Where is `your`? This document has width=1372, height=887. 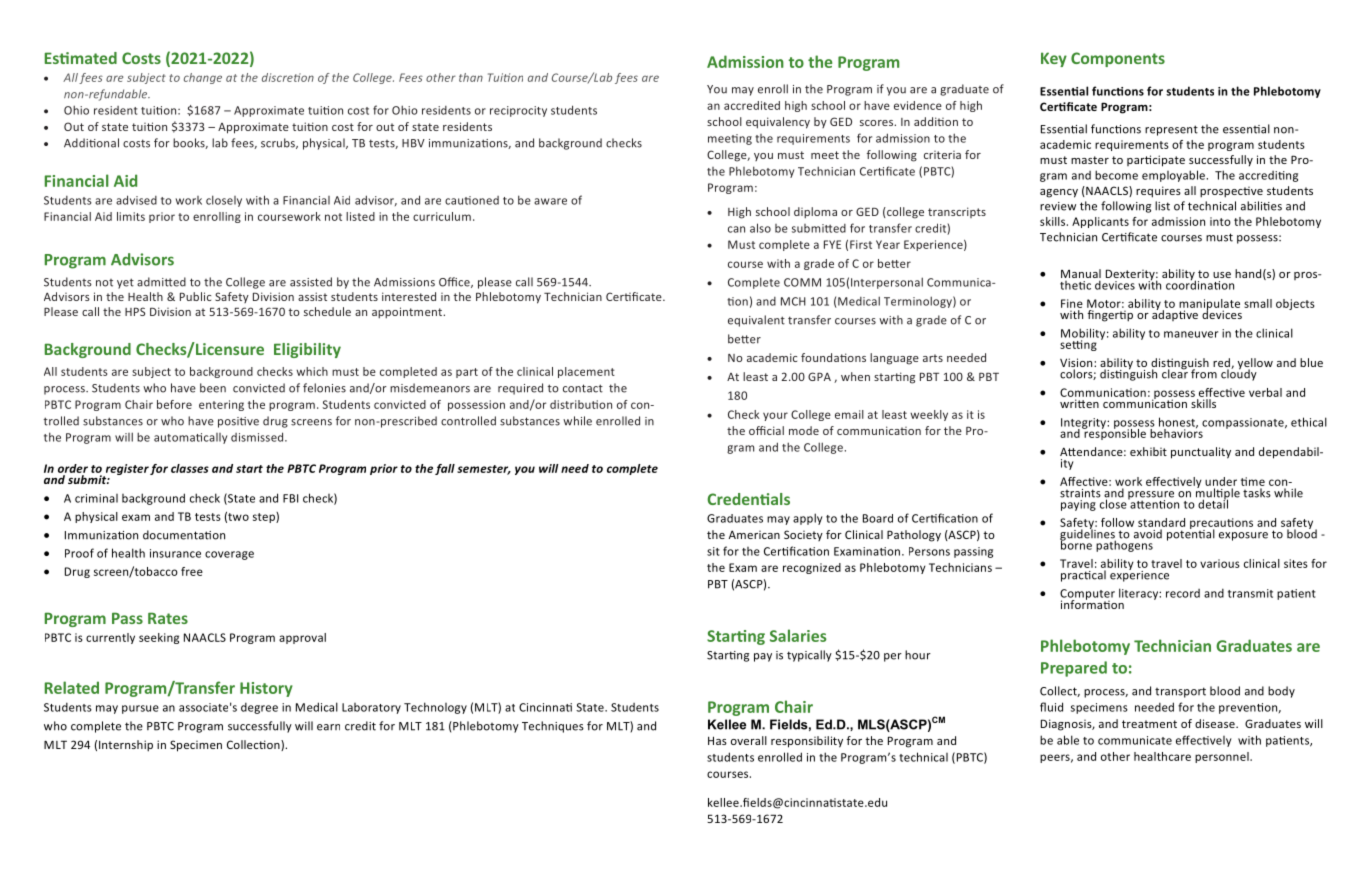
your is located at coordinates (775, 416).
